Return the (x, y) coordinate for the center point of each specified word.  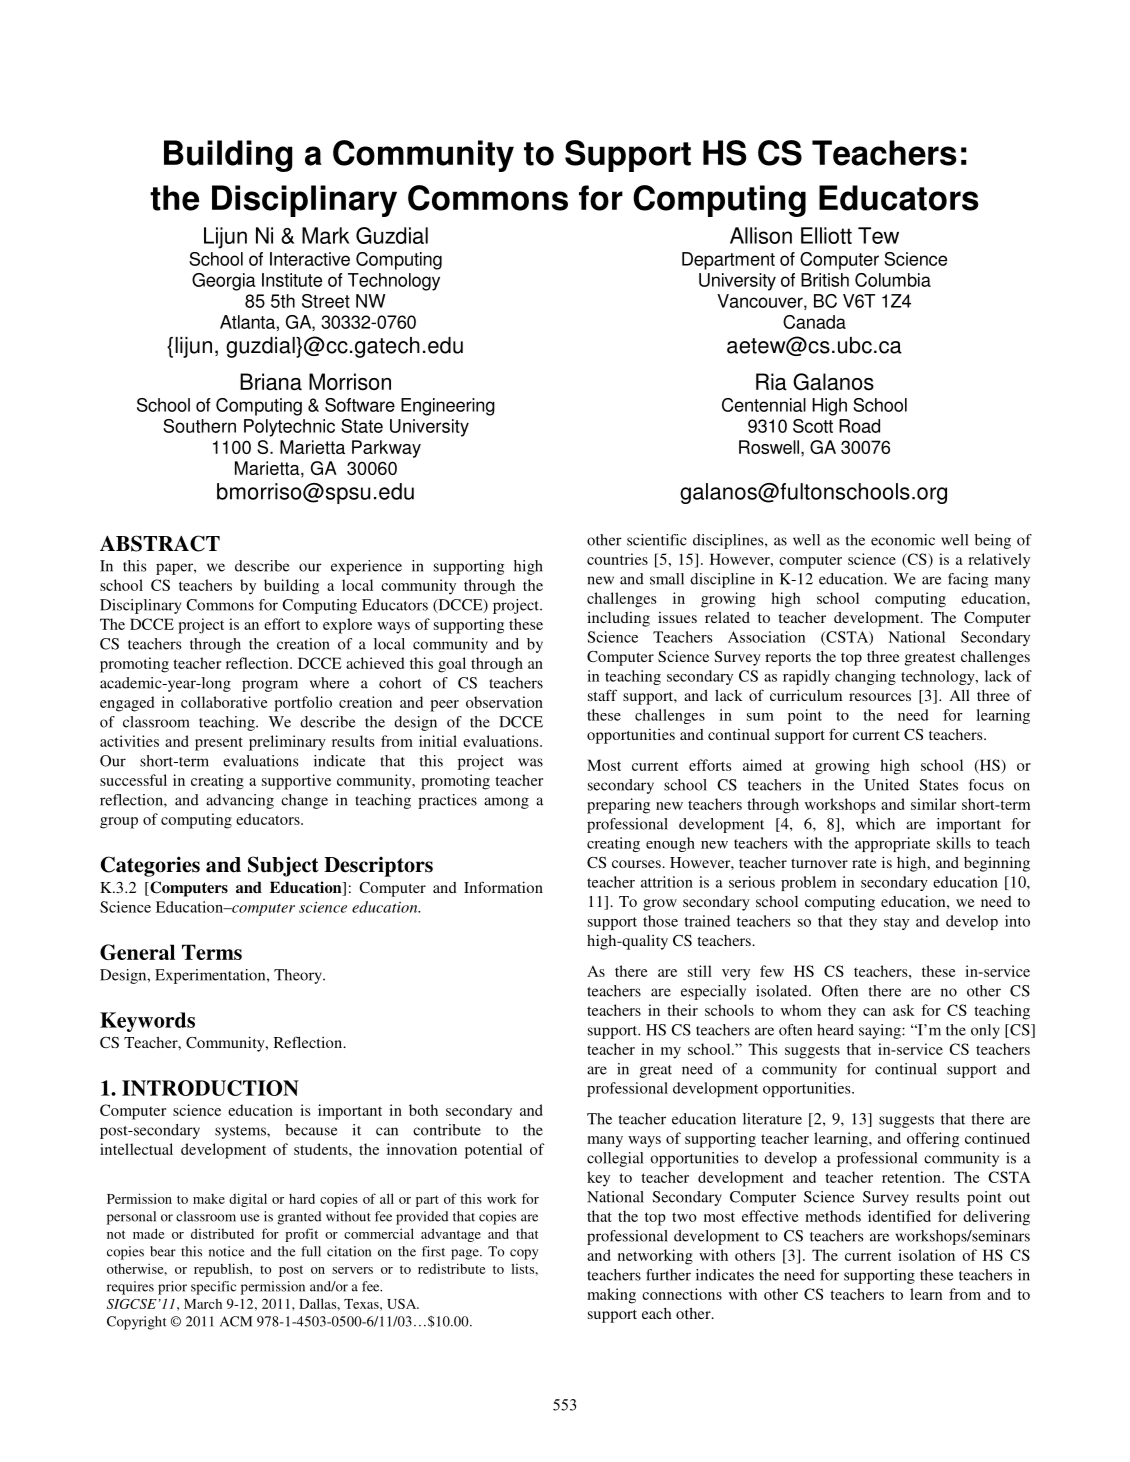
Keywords (147, 1022)
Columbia (893, 280)
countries (617, 559)
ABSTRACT (160, 543)
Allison (761, 235)
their (682, 1010)
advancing (240, 801)
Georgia (224, 282)
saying (881, 1031)
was (530, 762)
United (886, 785)
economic (903, 540)
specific (213, 1288)
